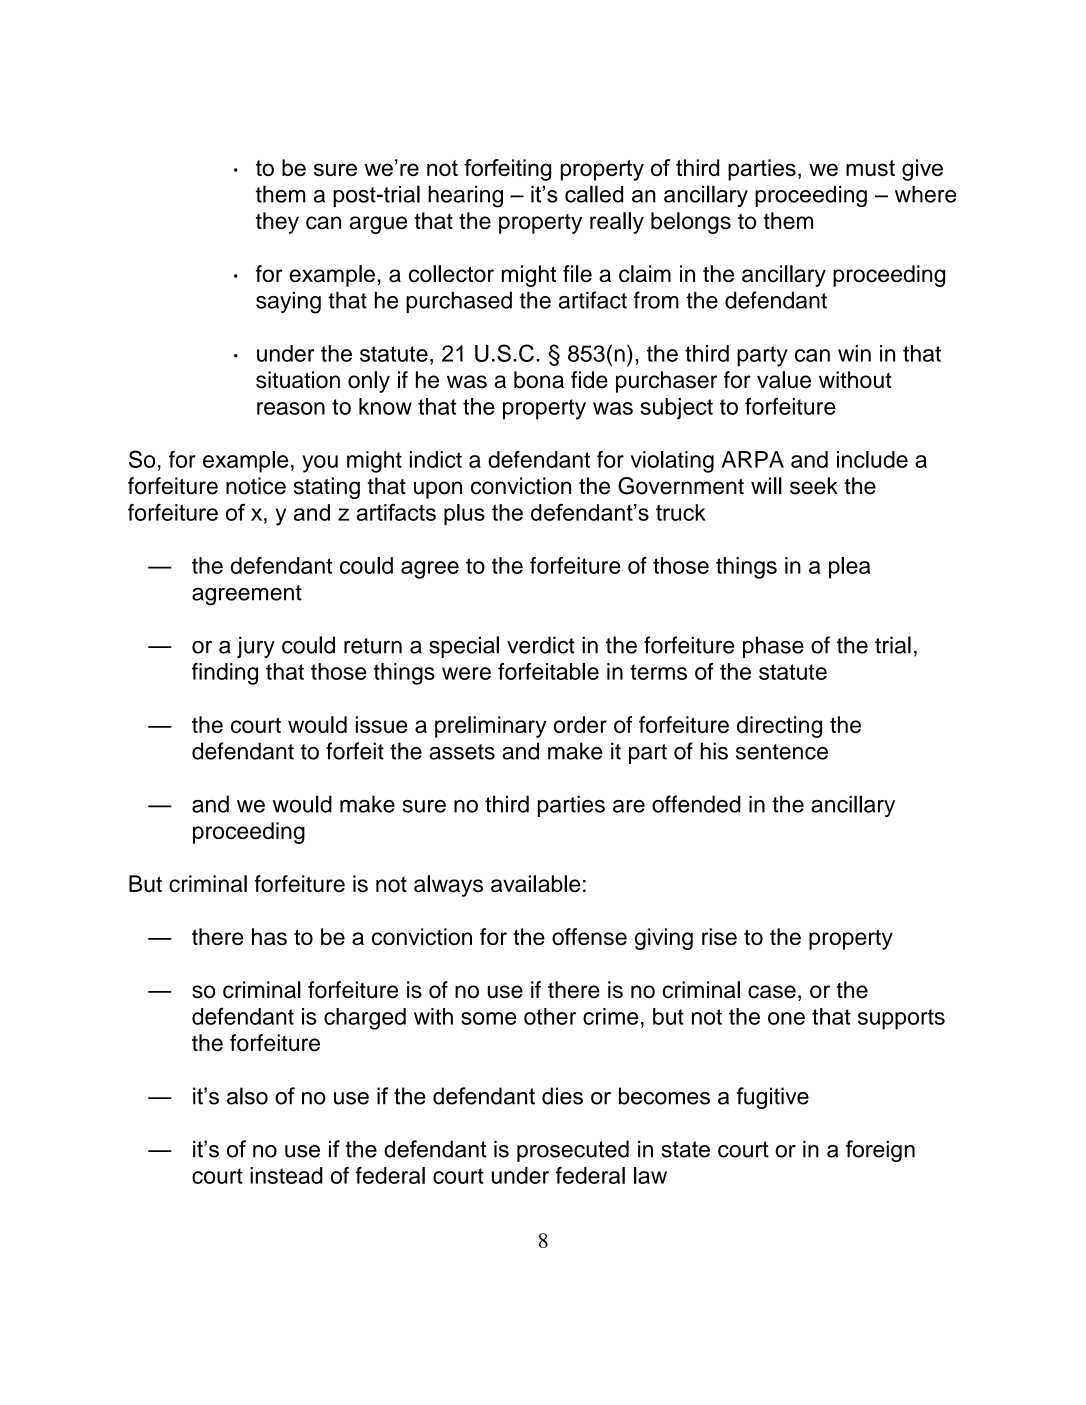 The image size is (1086, 1405). What do you see at coordinates (719, 937) in the screenshot?
I see `rise` at bounding box center [719, 937].
